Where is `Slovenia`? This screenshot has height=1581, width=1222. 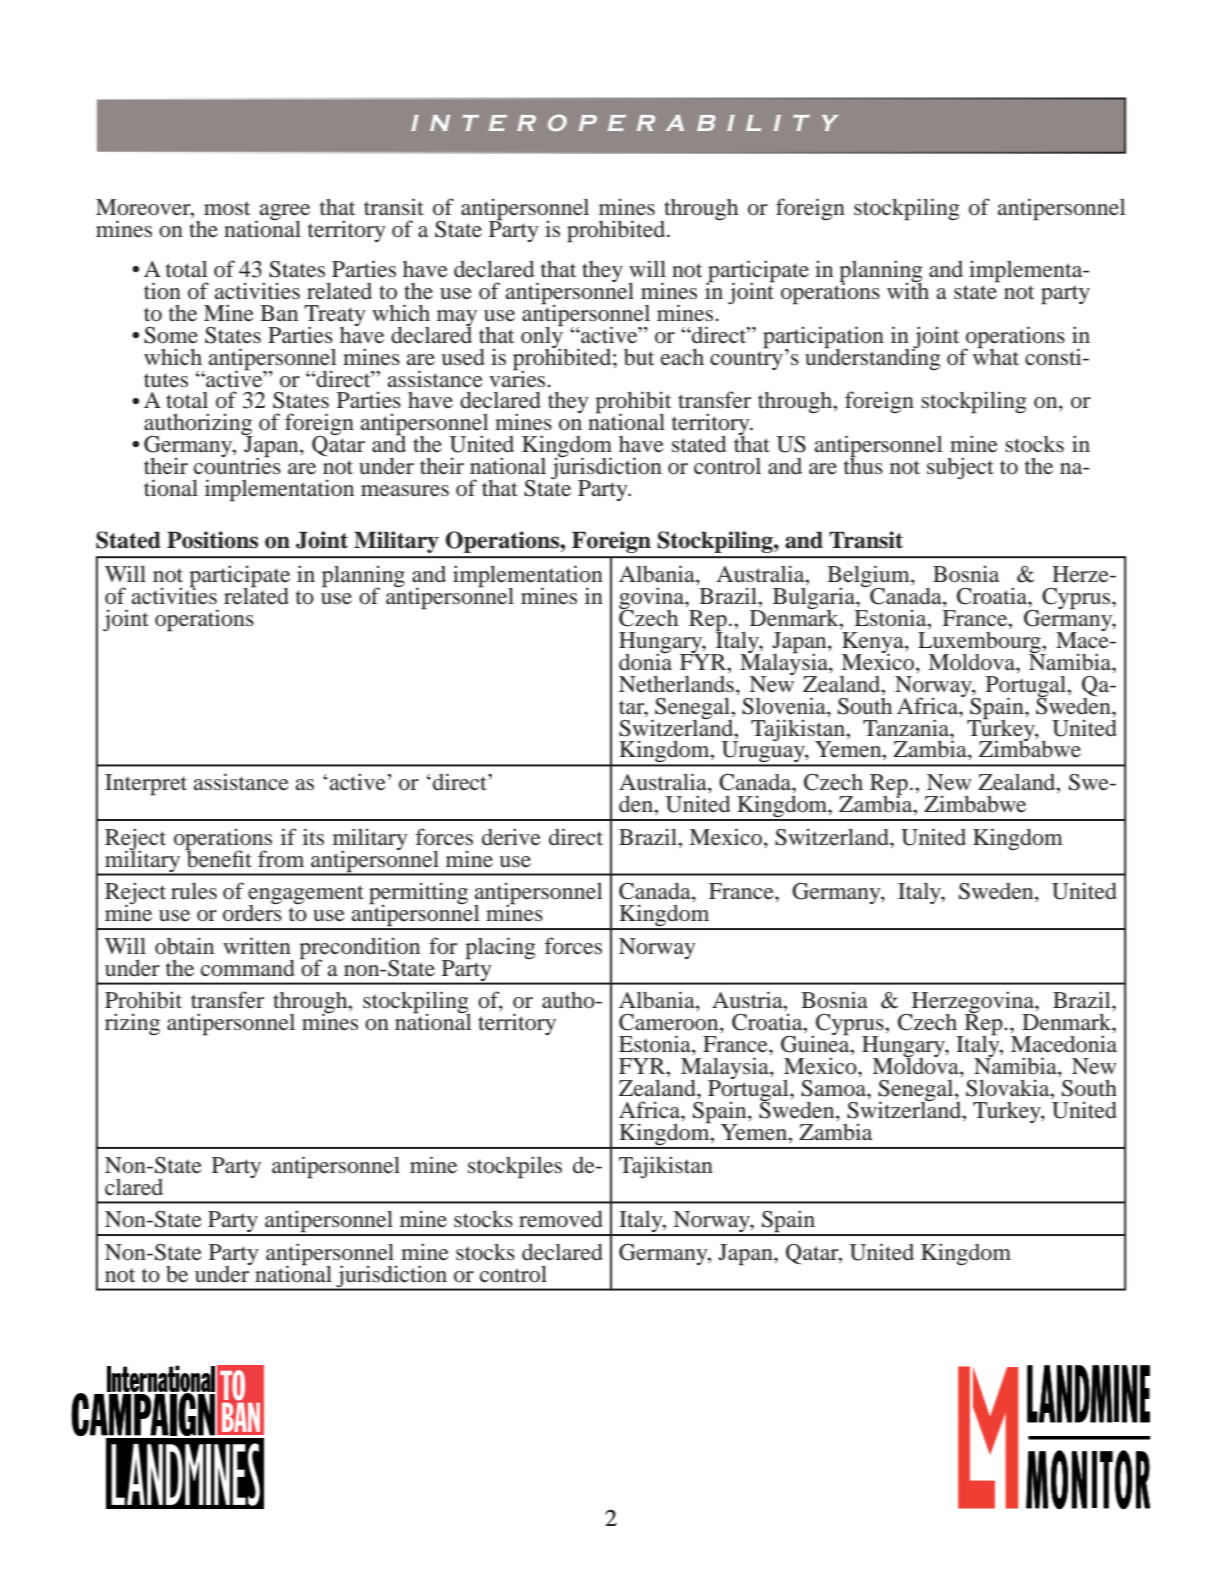
Slovenia is located at coordinates (785, 706).
